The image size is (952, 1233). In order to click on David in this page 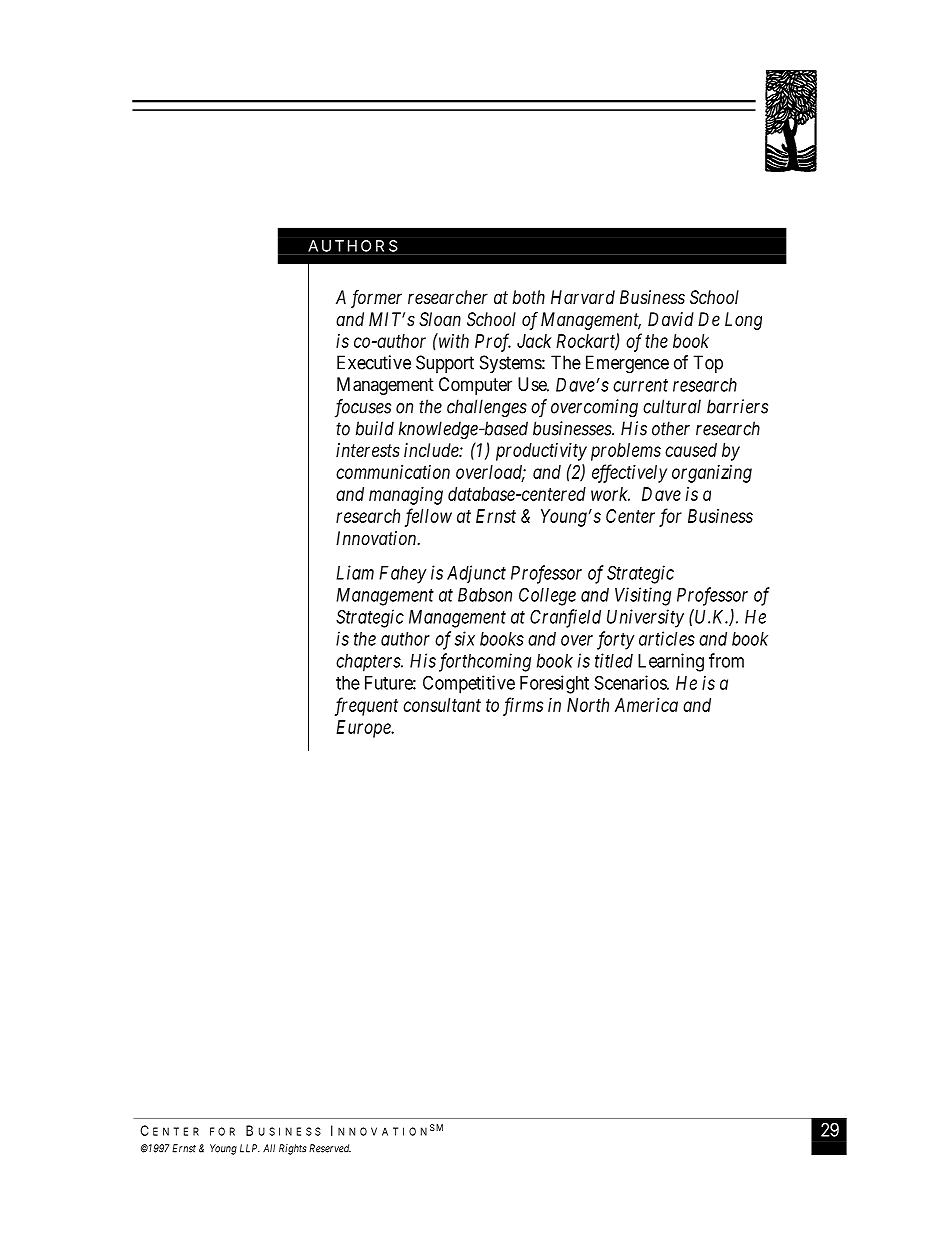, I will do `click(671, 319)`.
